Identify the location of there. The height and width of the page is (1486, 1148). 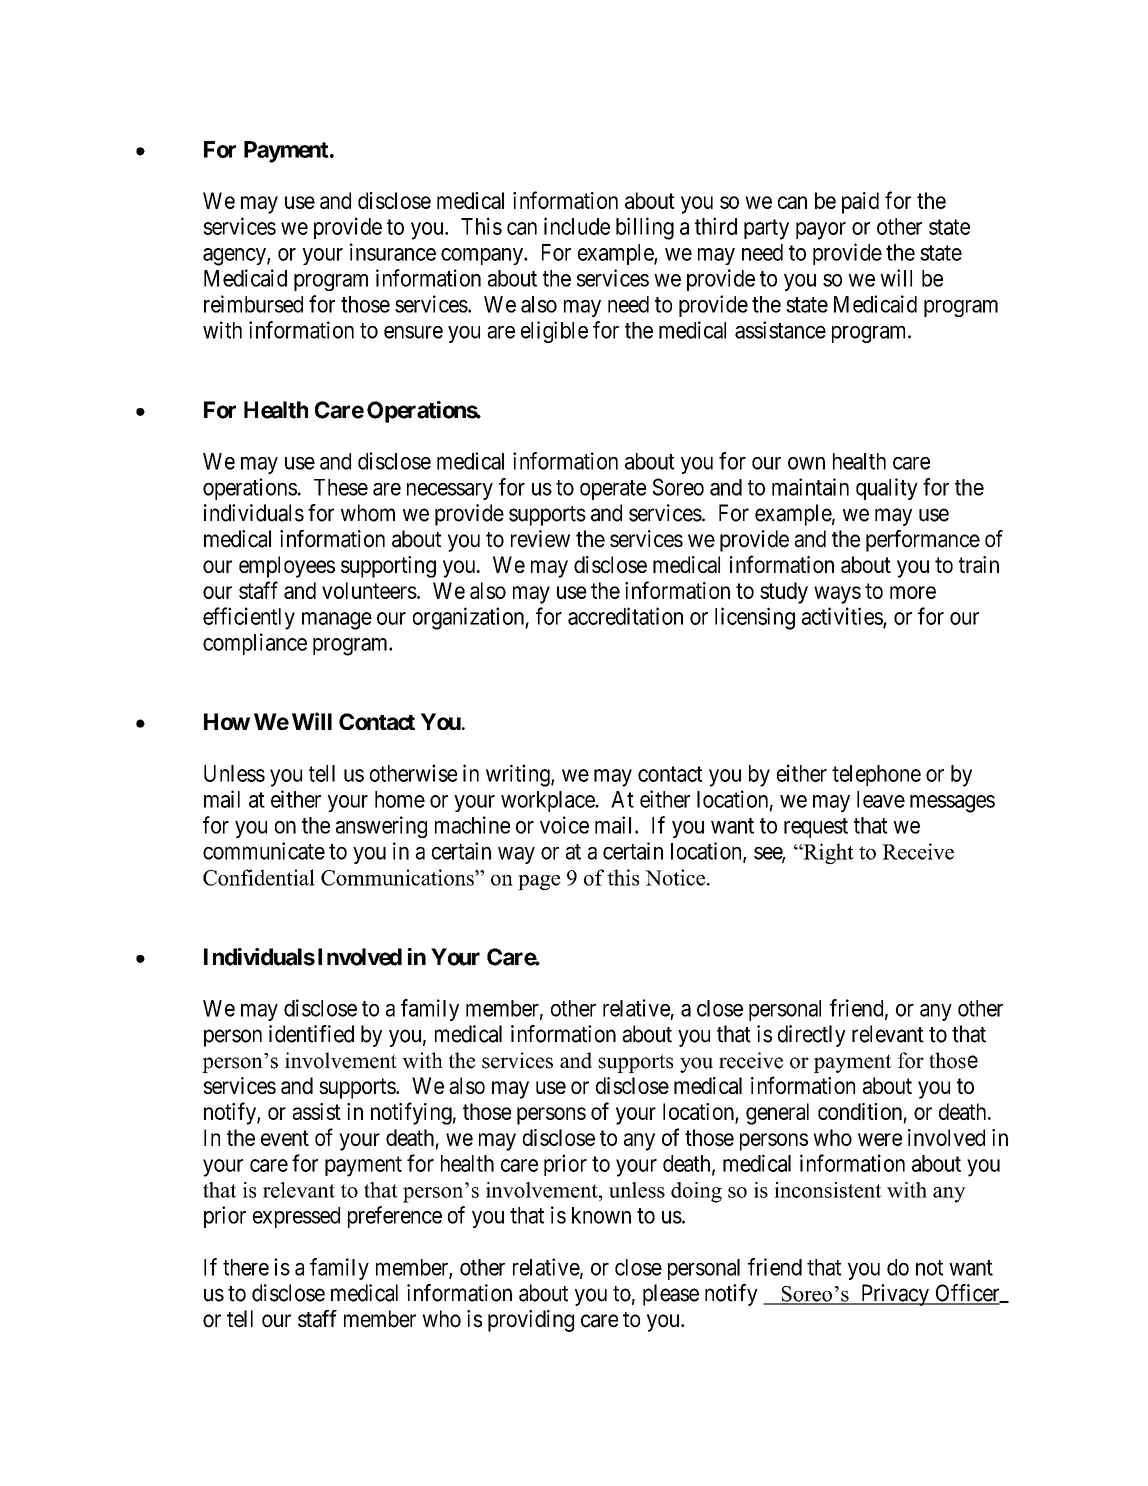
(246, 1267).
